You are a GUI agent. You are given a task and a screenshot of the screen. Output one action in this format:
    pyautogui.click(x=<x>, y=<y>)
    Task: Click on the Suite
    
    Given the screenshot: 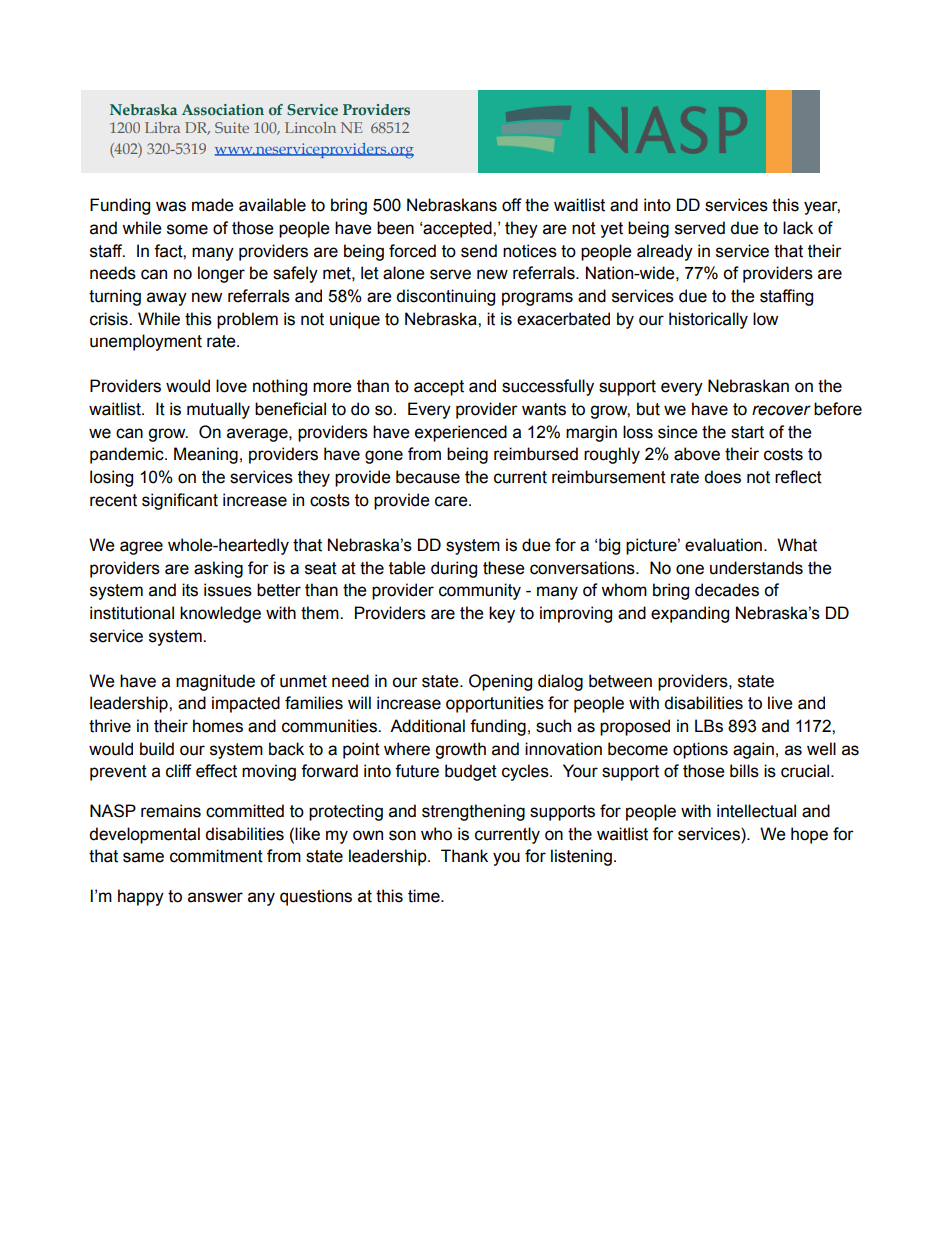 What is the action you would take?
    pyautogui.click(x=232, y=127)
